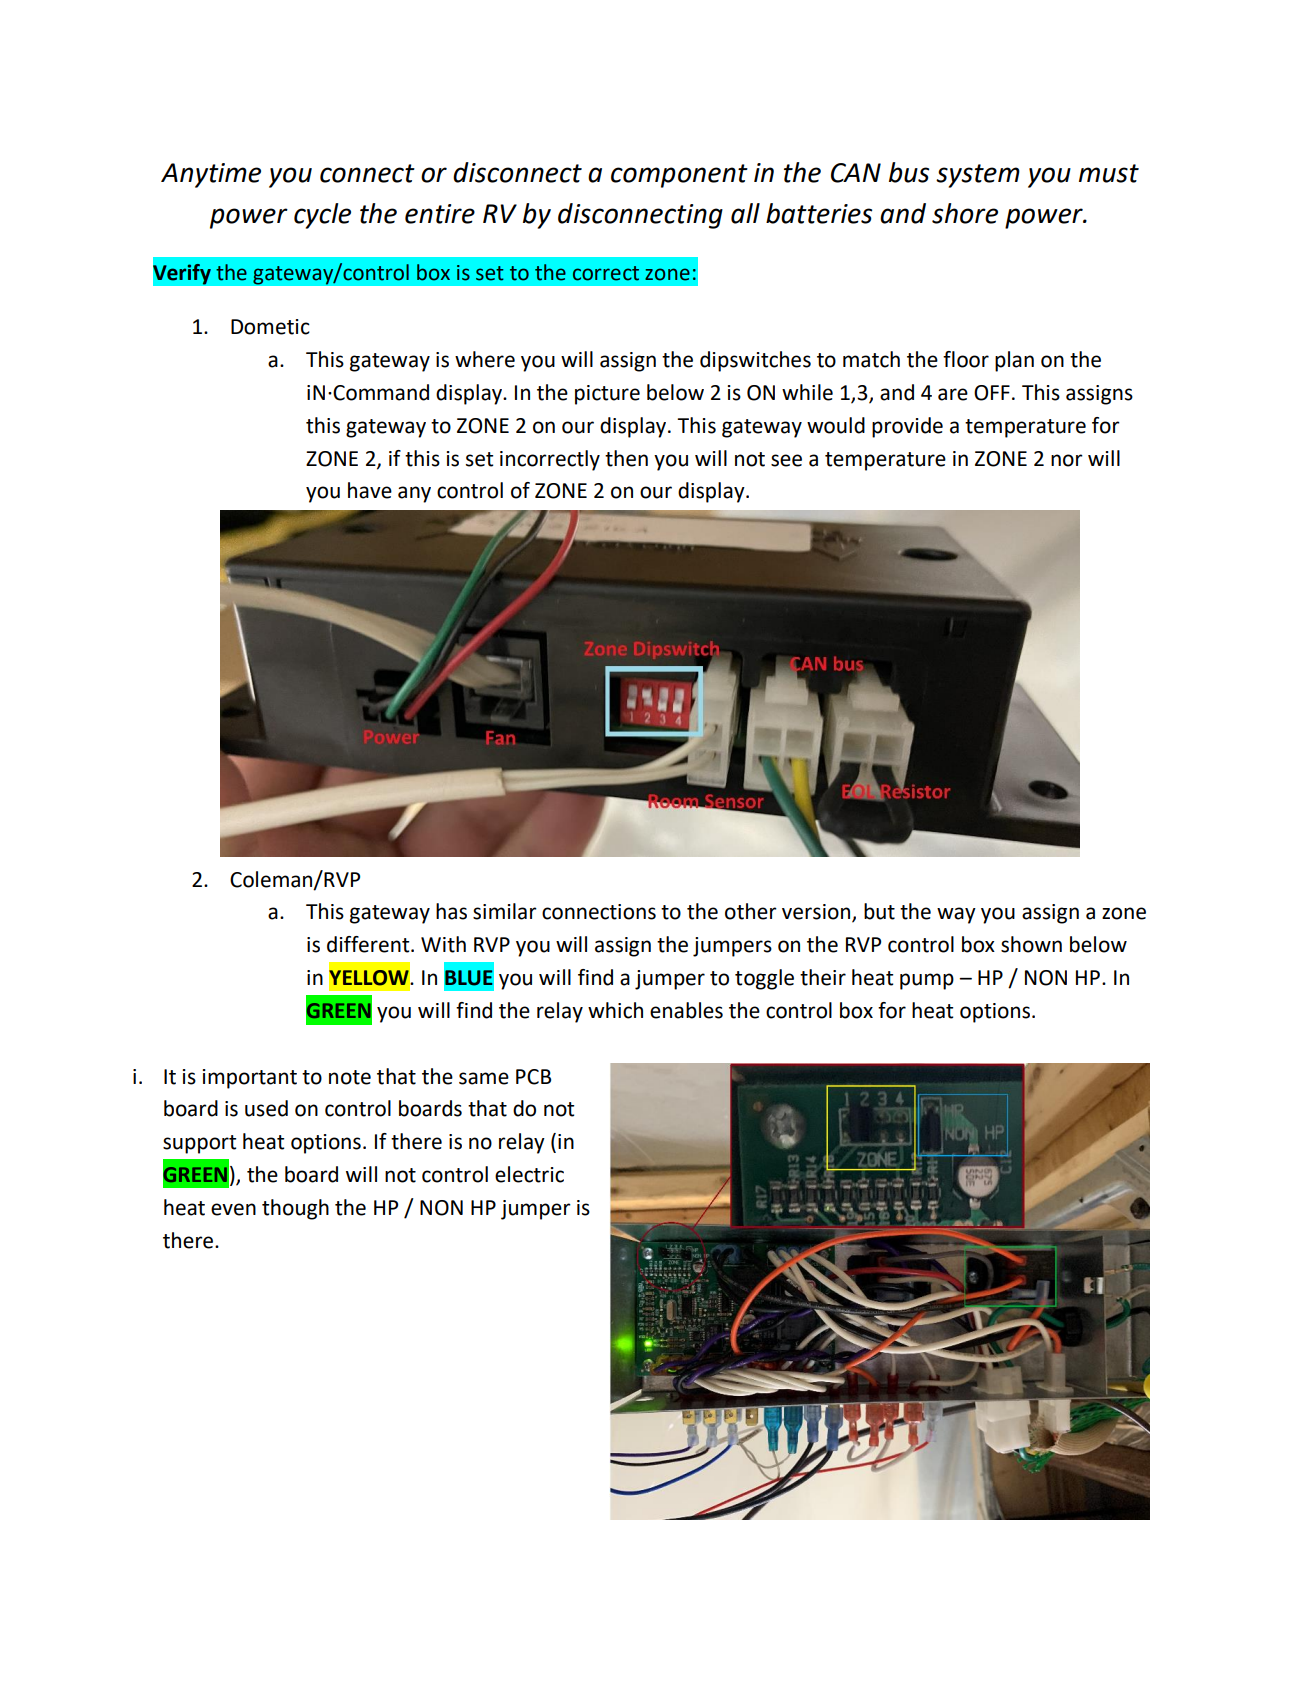 The height and width of the page is (1683, 1301). Describe the element at coordinates (370, 490) in the page. I see `have` at that location.
